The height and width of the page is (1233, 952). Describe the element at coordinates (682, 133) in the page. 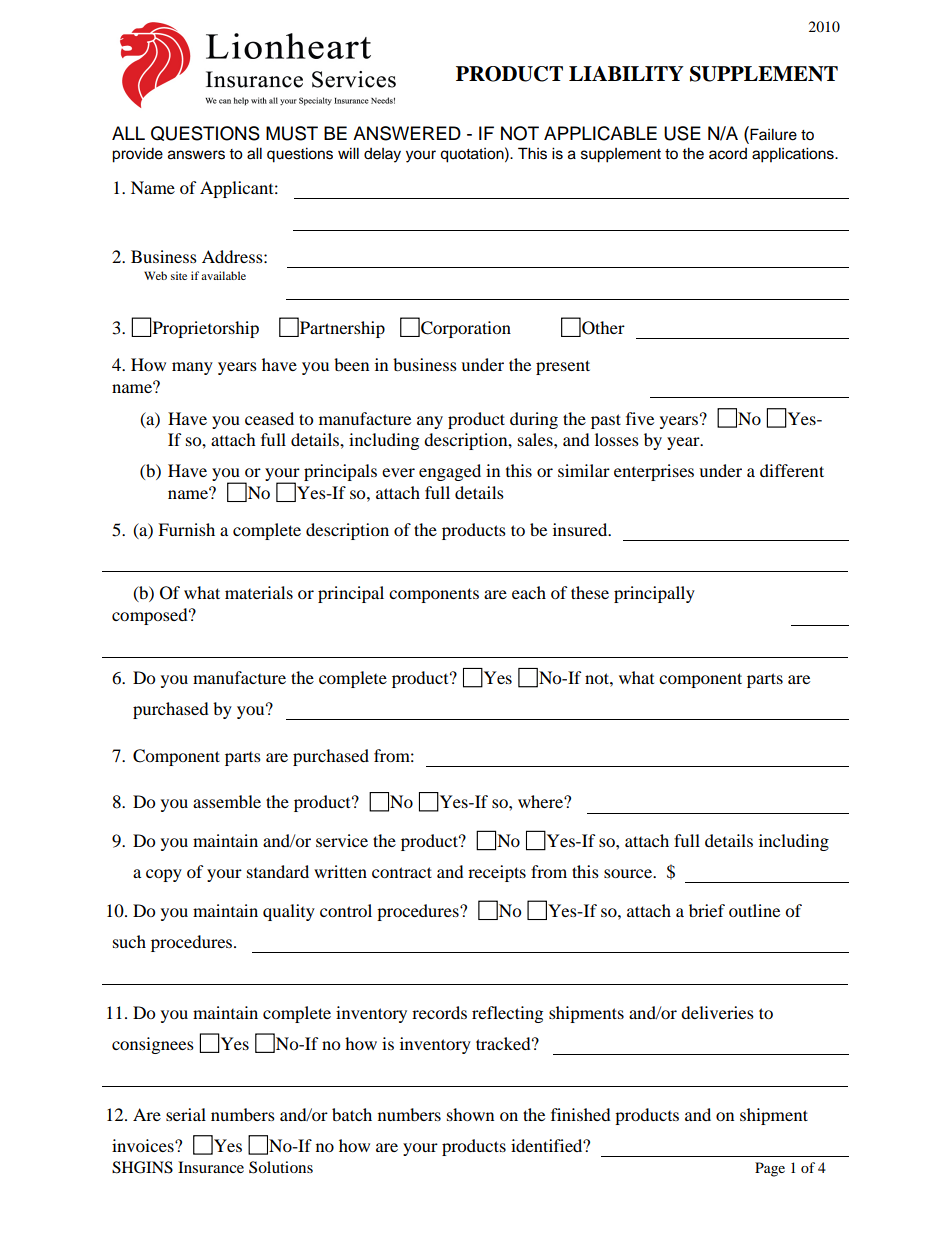

I see `USE` at that location.
